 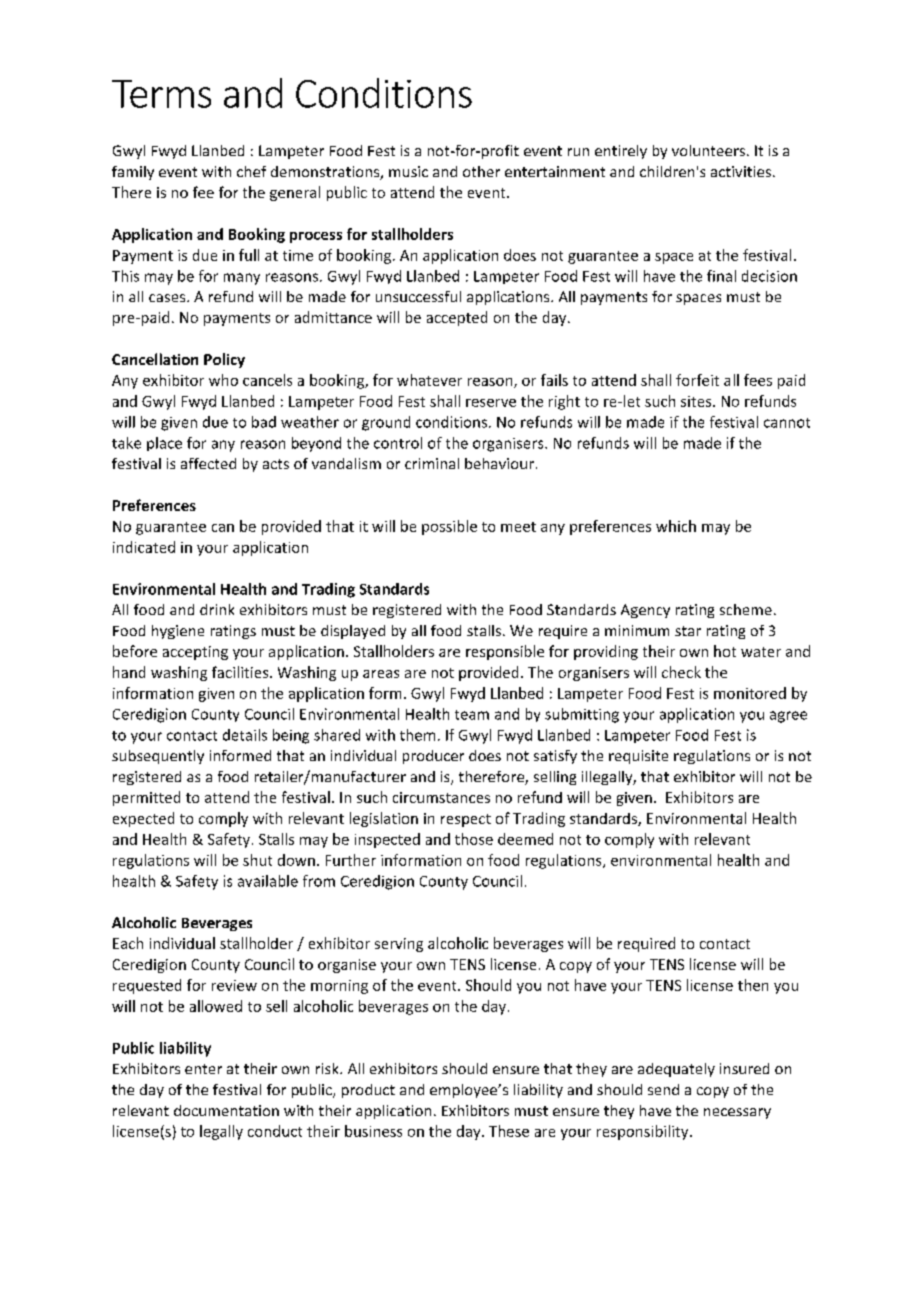 I want to click on those, so click(x=474, y=839).
